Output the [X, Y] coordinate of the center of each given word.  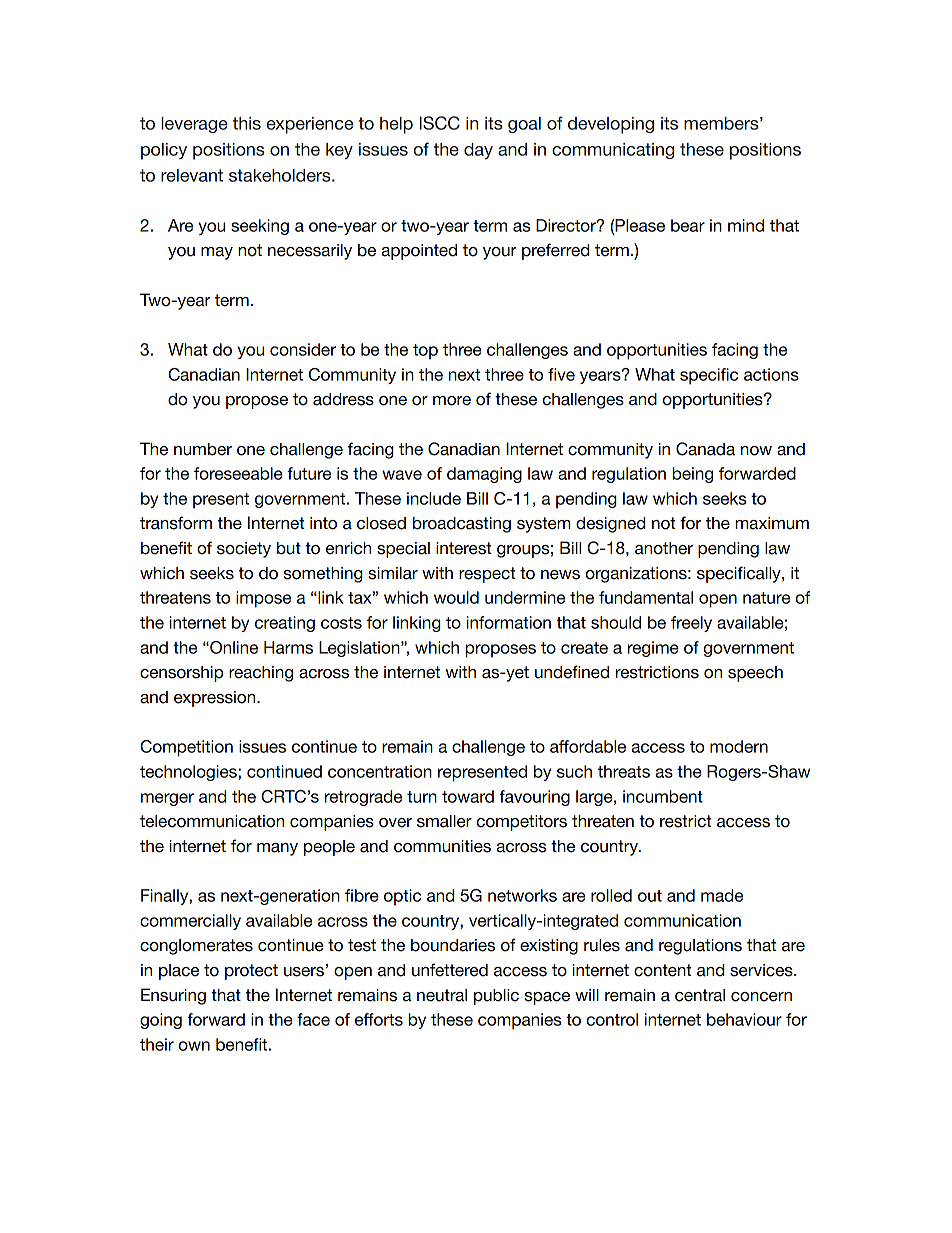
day [478, 151]
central [700, 995]
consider [303, 349]
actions [771, 374]
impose [263, 599]
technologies [189, 773]
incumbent [663, 796]
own [194, 1046]
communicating [613, 151]
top [425, 352]
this [247, 123]
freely [691, 624]
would [456, 597]
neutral [442, 995]
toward [468, 796]
